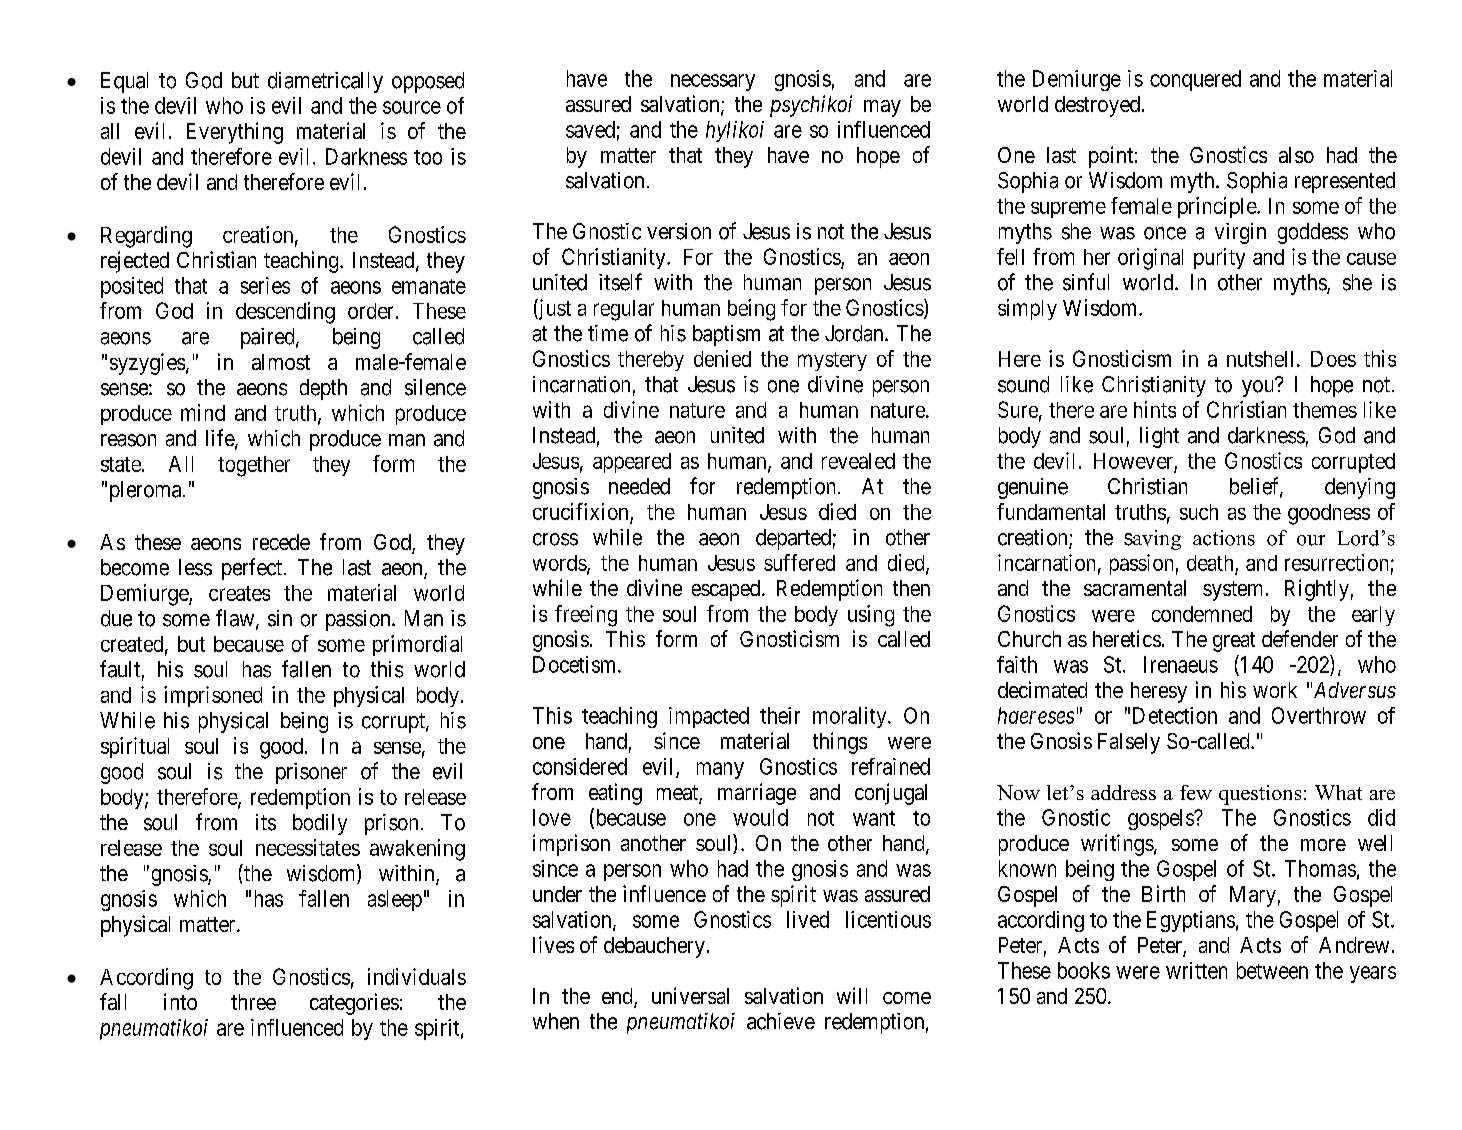  Describe the element at coordinates (690, 995) in the screenshot. I see `universal` at that location.
